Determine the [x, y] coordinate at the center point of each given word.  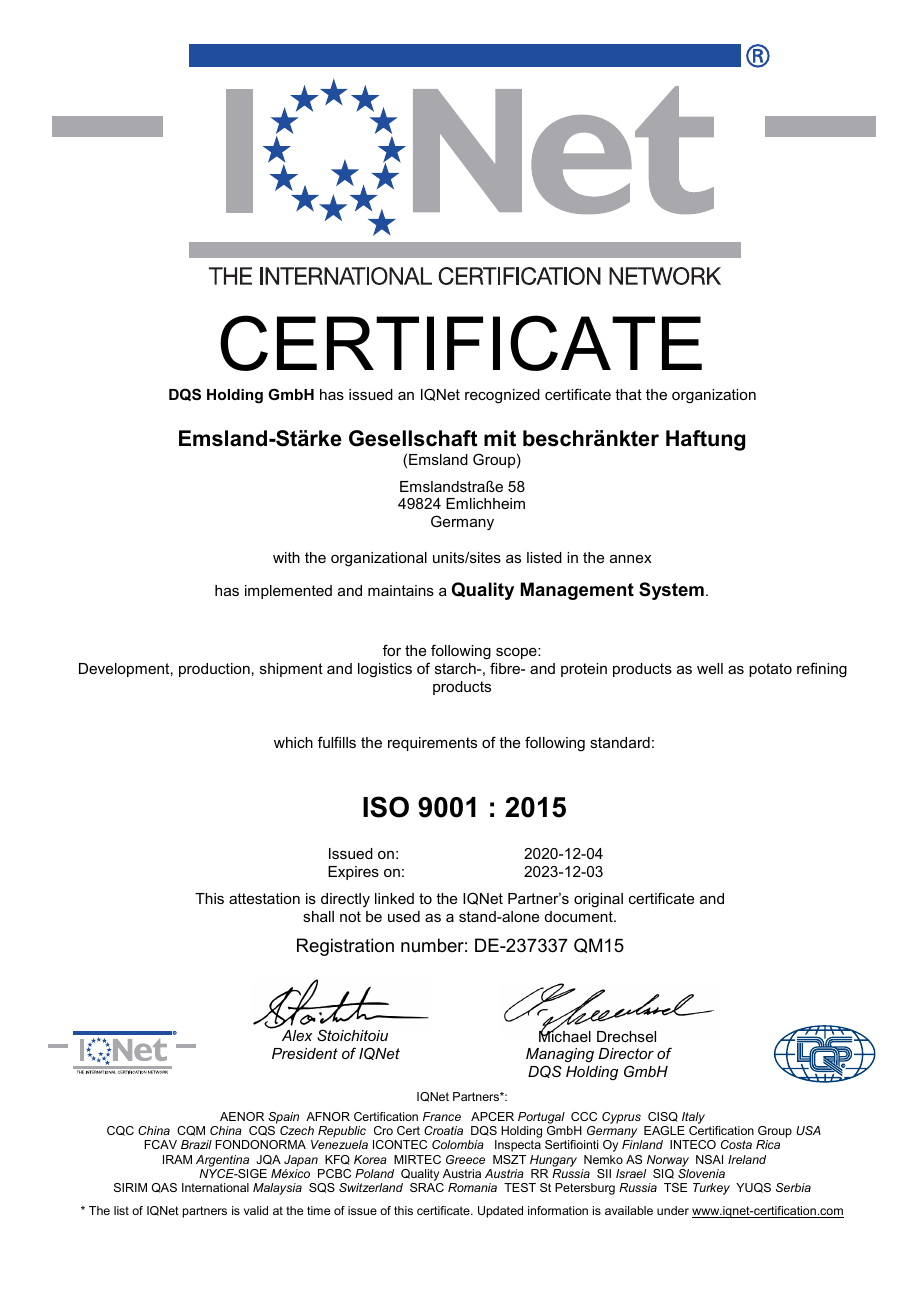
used [404, 916]
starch [456, 668]
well [710, 668]
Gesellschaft [413, 438]
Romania [472, 1187]
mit [500, 438]
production [214, 670]
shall [318, 916]
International [215, 1187]
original [598, 900]
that [628, 394]
